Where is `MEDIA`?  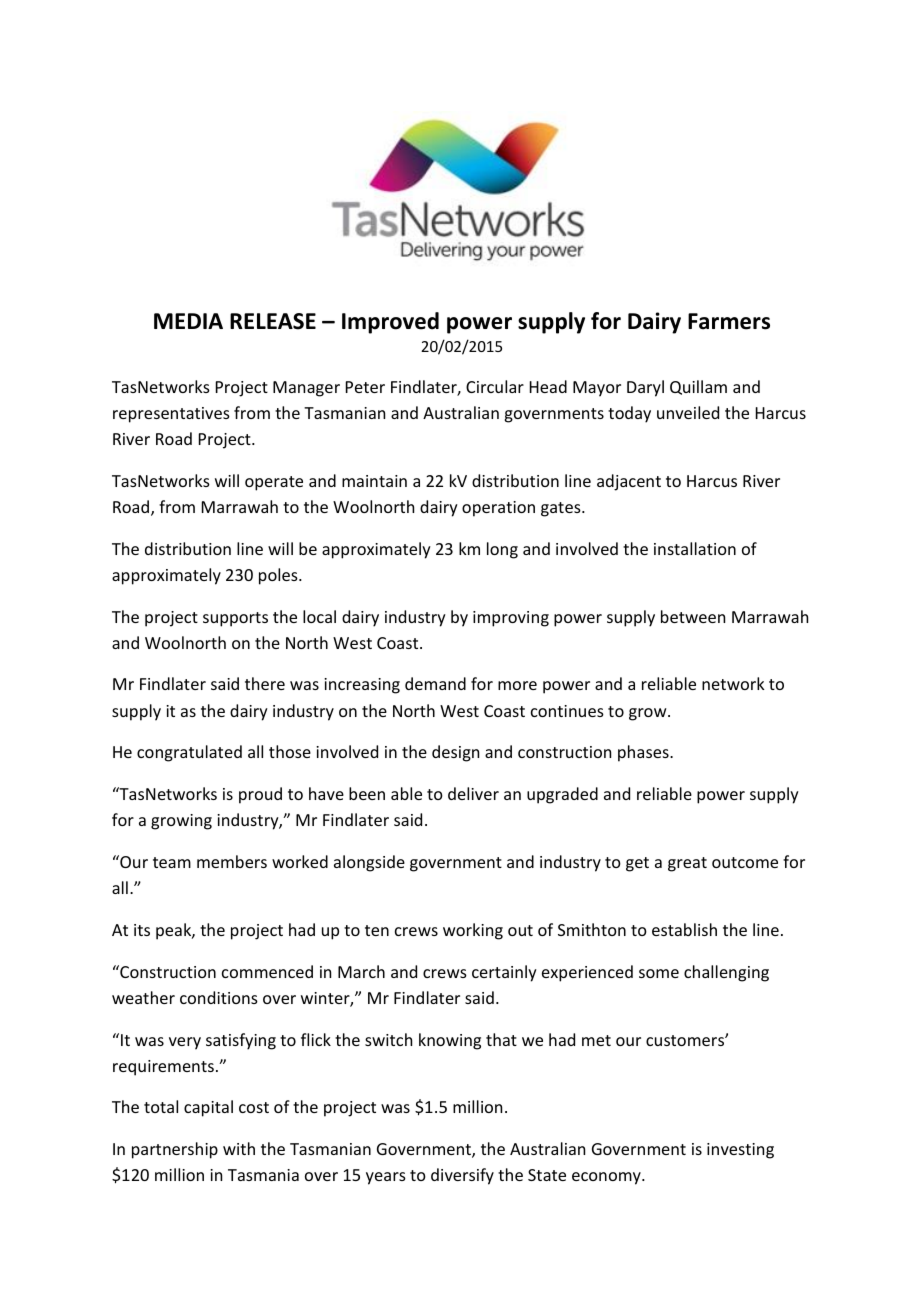 MEDIA is located at coordinates (188, 321).
